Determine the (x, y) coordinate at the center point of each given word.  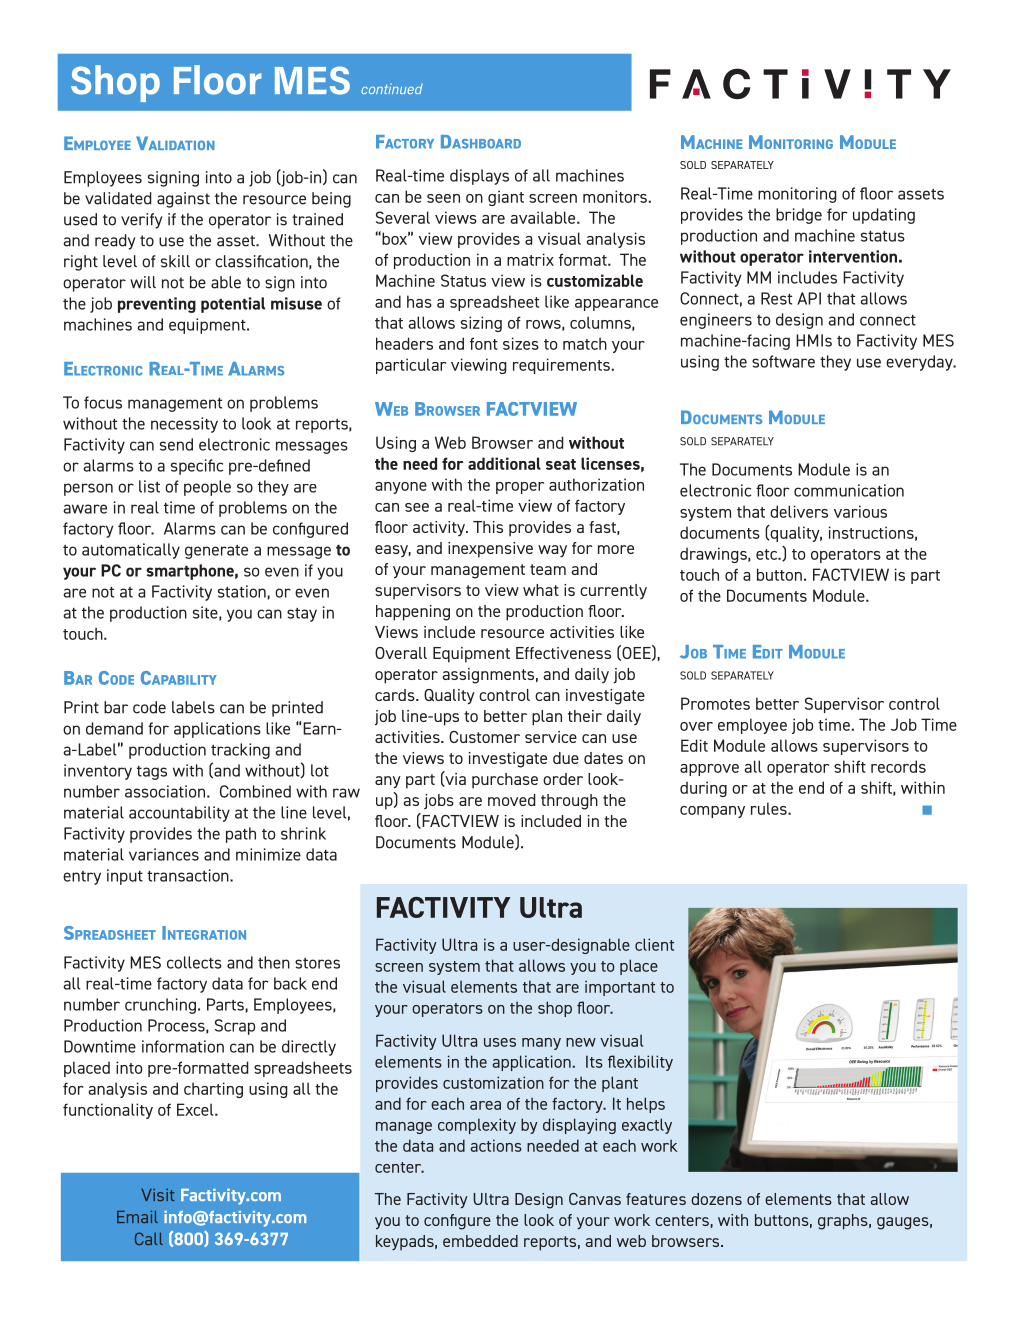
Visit (157, 1195)
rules (770, 808)
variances (164, 854)
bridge (799, 216)
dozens (716, 1199)
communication (849, 490)
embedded (480, 1241)
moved (512, 800)
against (183, 200)
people (207, 488)
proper (520, 488)
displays (479, 177)
